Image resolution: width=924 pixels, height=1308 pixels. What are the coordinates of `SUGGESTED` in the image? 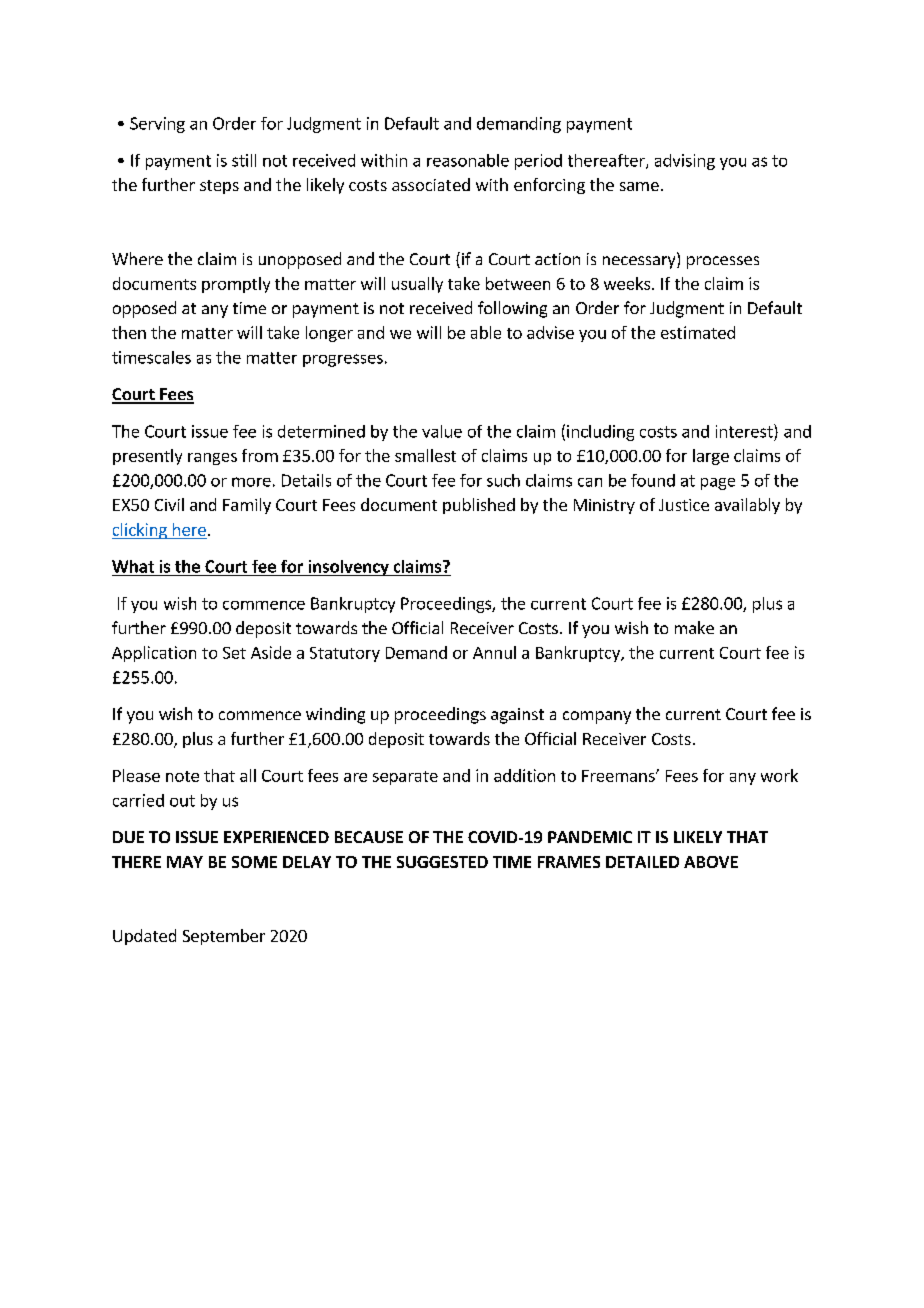 It's located at (442, 862).
